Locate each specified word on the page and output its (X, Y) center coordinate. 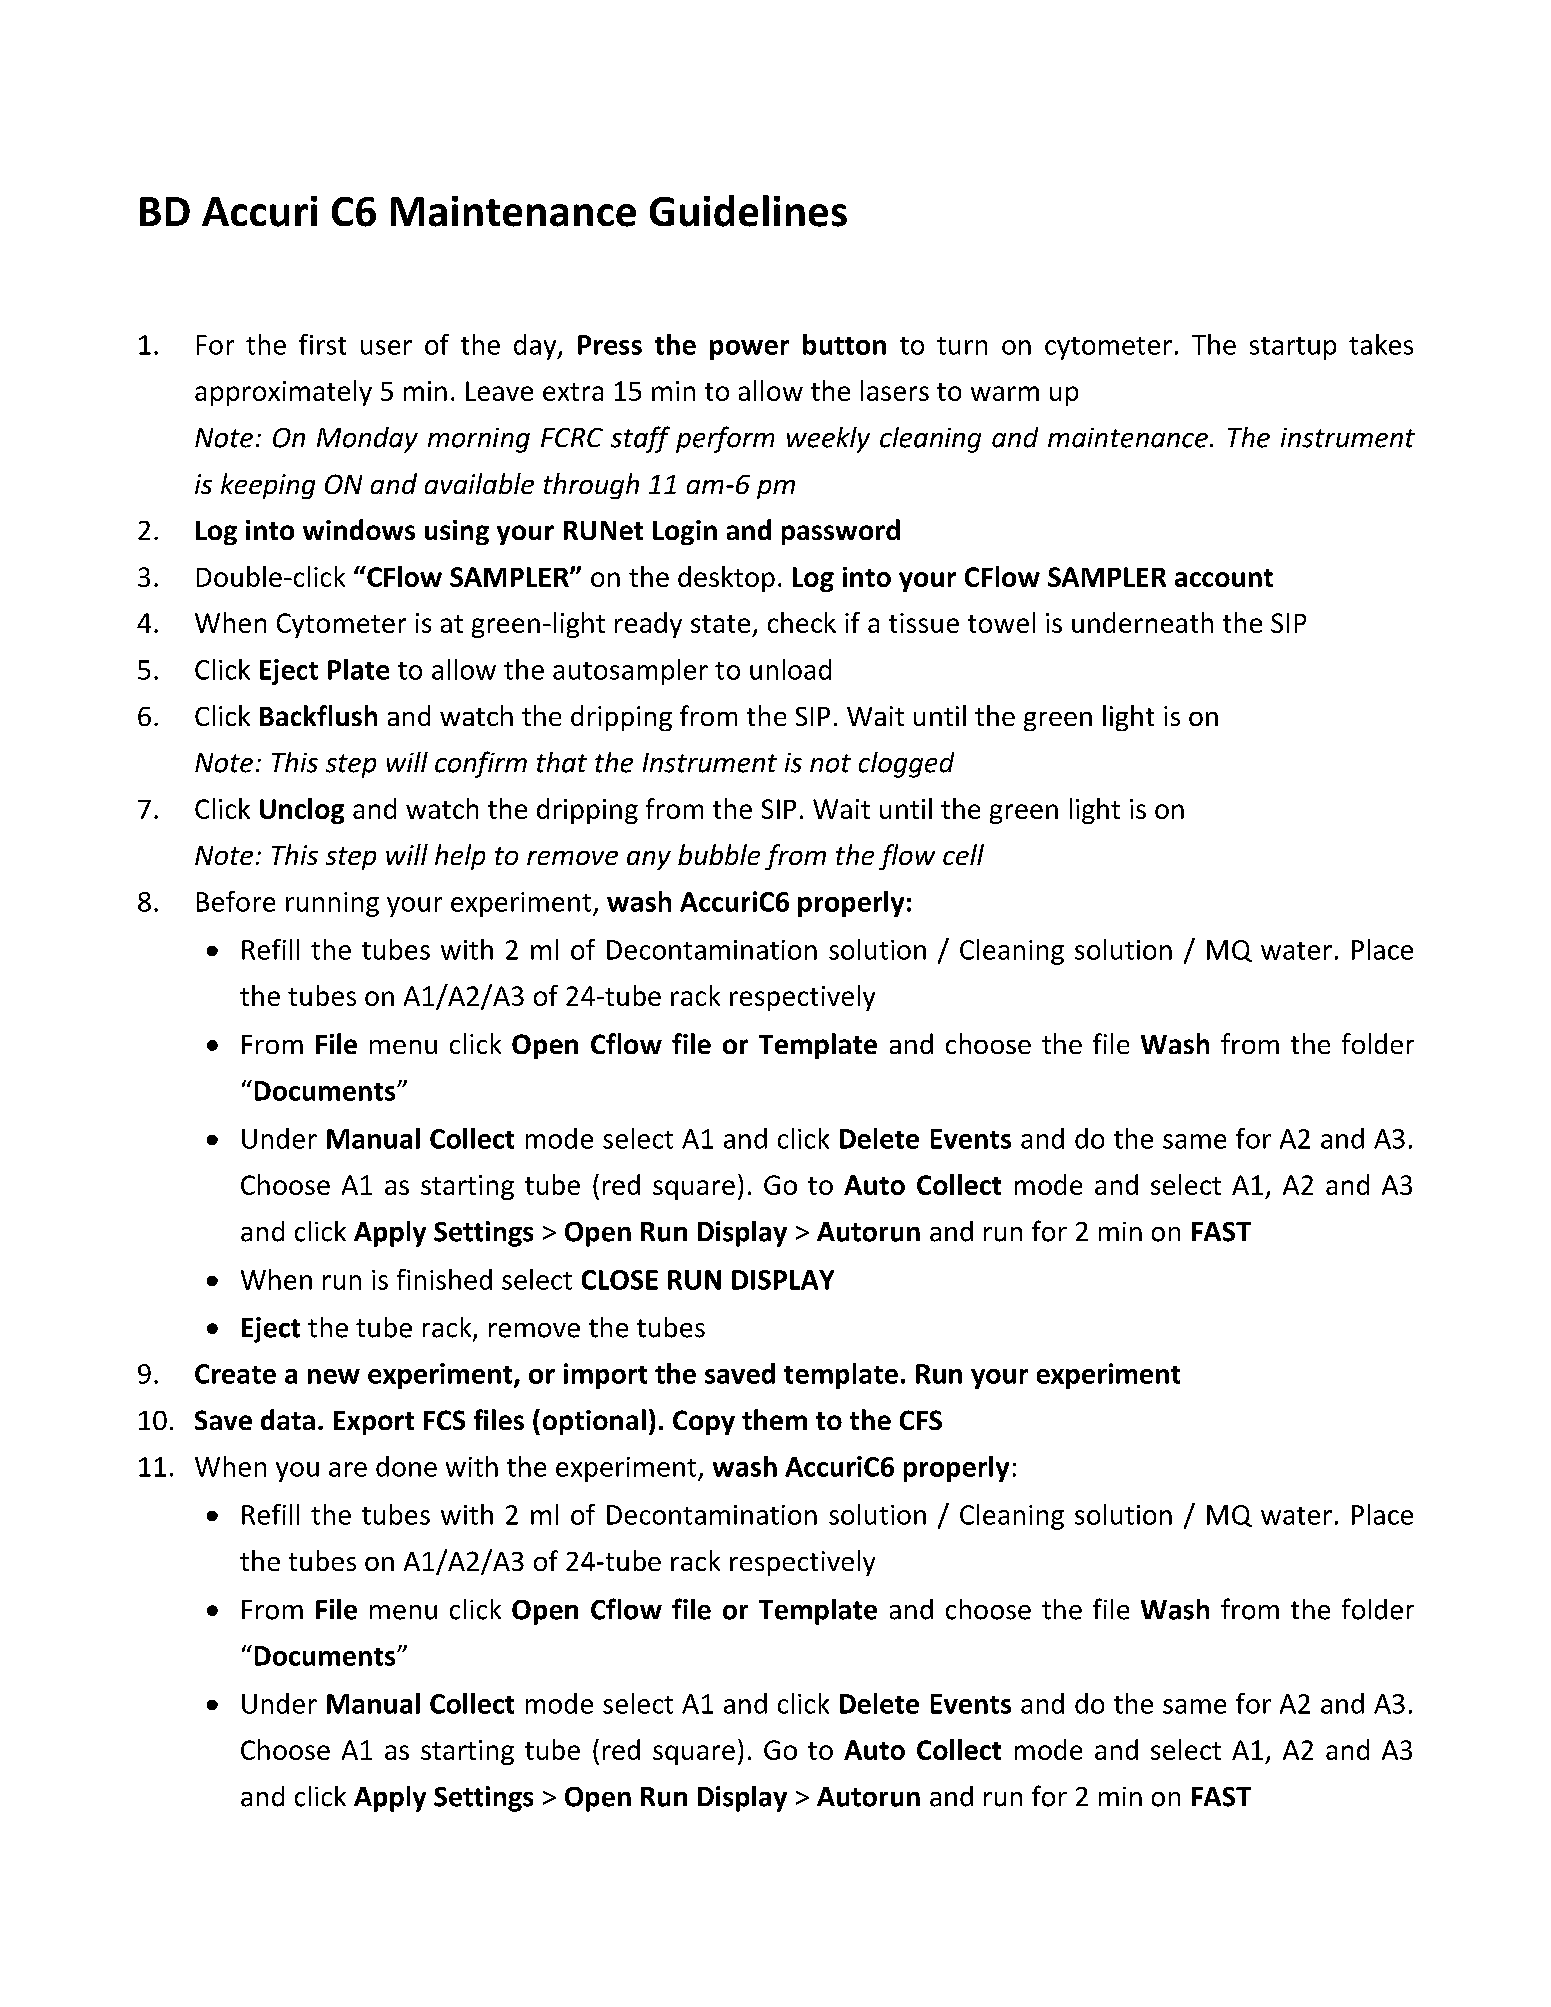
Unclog (302, 811)
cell (963, 854)
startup (1293, 348)
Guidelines (748, 211)
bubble (719, 854)
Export (374, 1423)
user (386, 347)
